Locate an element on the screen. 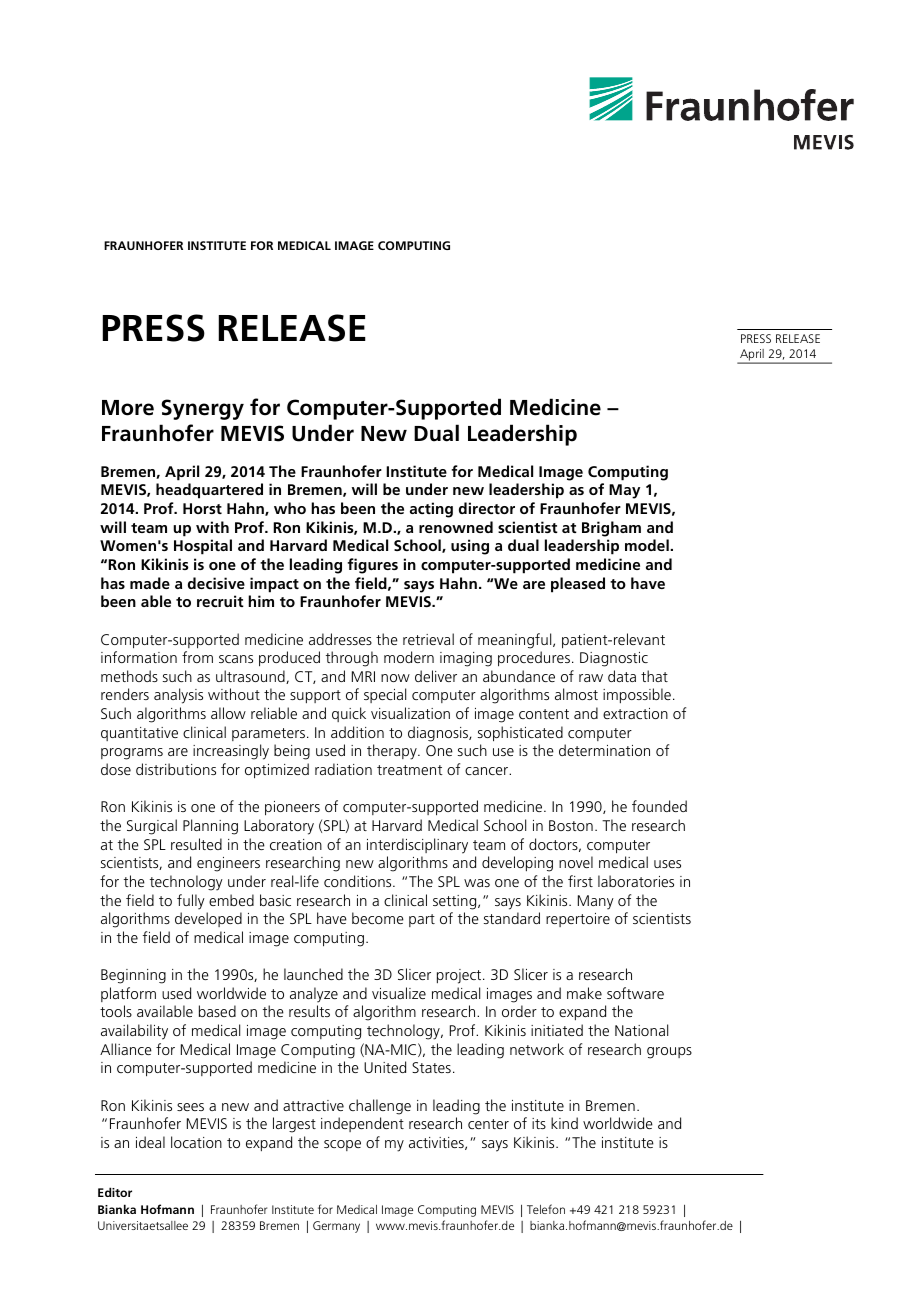 This screenshot has height=1308, width=924. repertoire is located at coordinates (578, 920).
